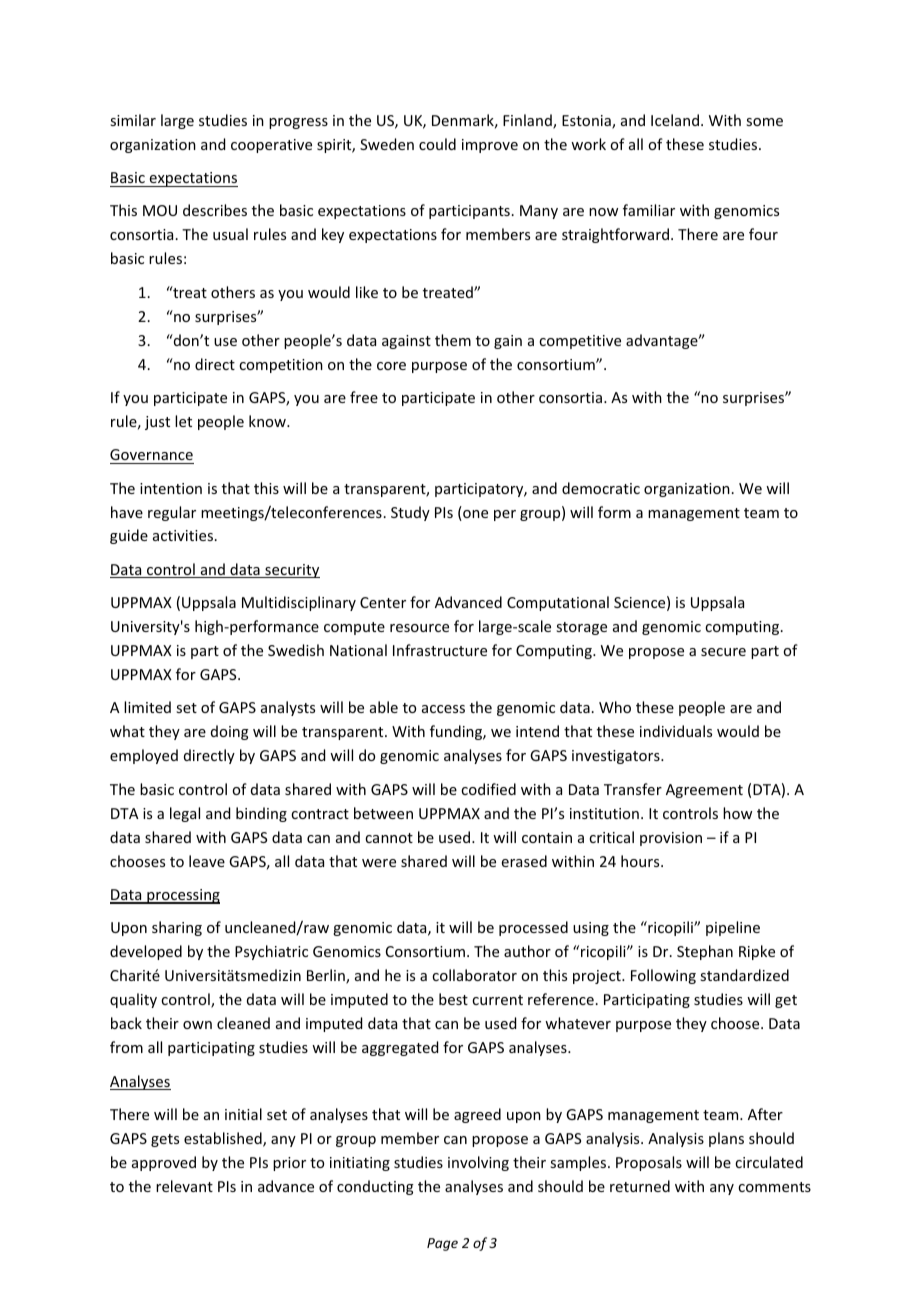 The height and width of the screenshot is (1308, 924). What do you see at coordinates (640, 1186) in the screenshot?
I see `returned` at bounding box center [640, 1186].
